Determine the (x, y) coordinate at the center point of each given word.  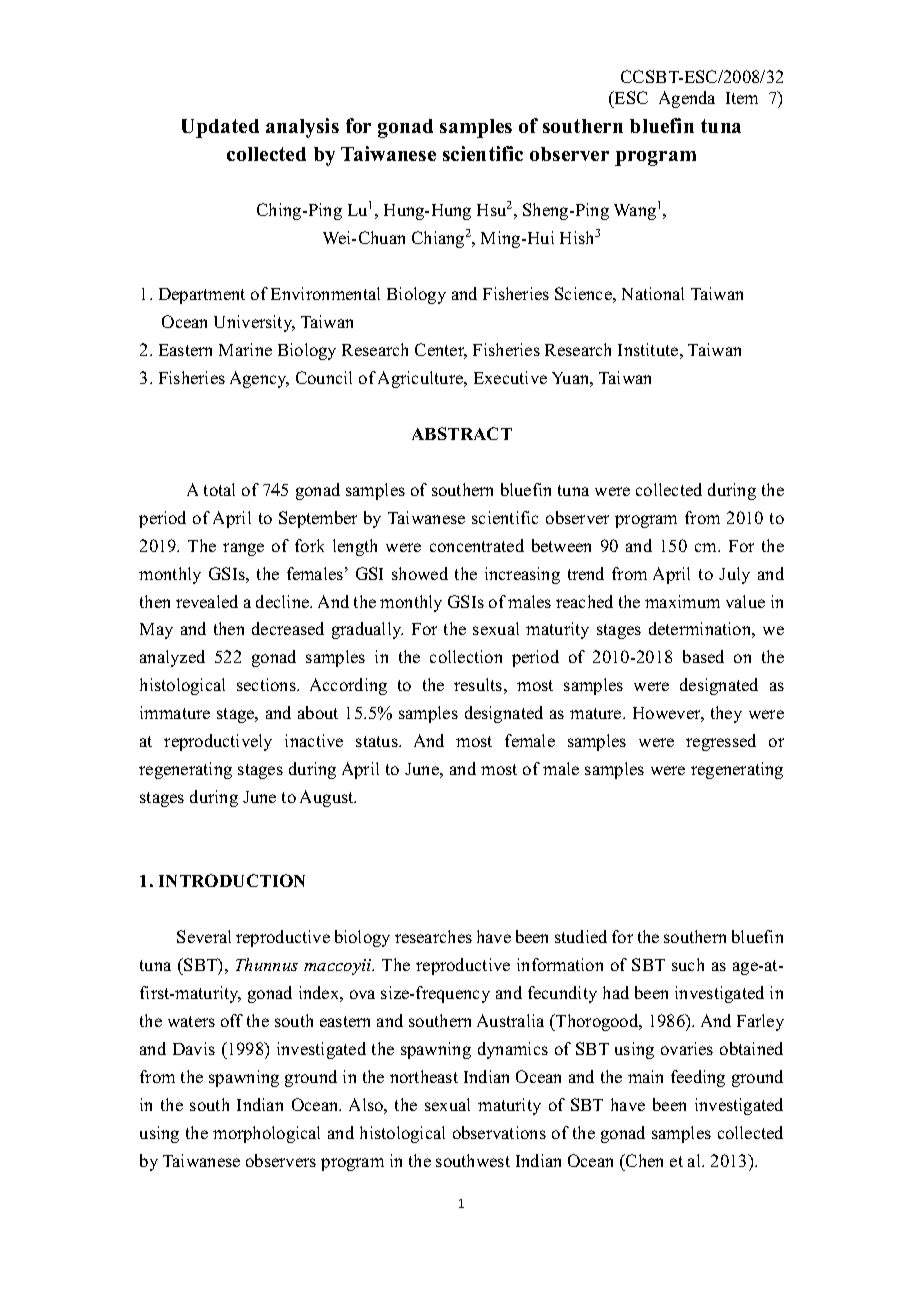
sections (267, 684)
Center (441, 351)
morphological (266, 1134)
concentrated (477, 545)
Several (204, 936)
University (254, 323)
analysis (302, 128)
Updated (220, 128)
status (378, 741)
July (734, 575)
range (243, 549)
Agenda (687, 99)
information (560, 964)
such (688, 964)
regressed (721, 742)
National (653, 293)
